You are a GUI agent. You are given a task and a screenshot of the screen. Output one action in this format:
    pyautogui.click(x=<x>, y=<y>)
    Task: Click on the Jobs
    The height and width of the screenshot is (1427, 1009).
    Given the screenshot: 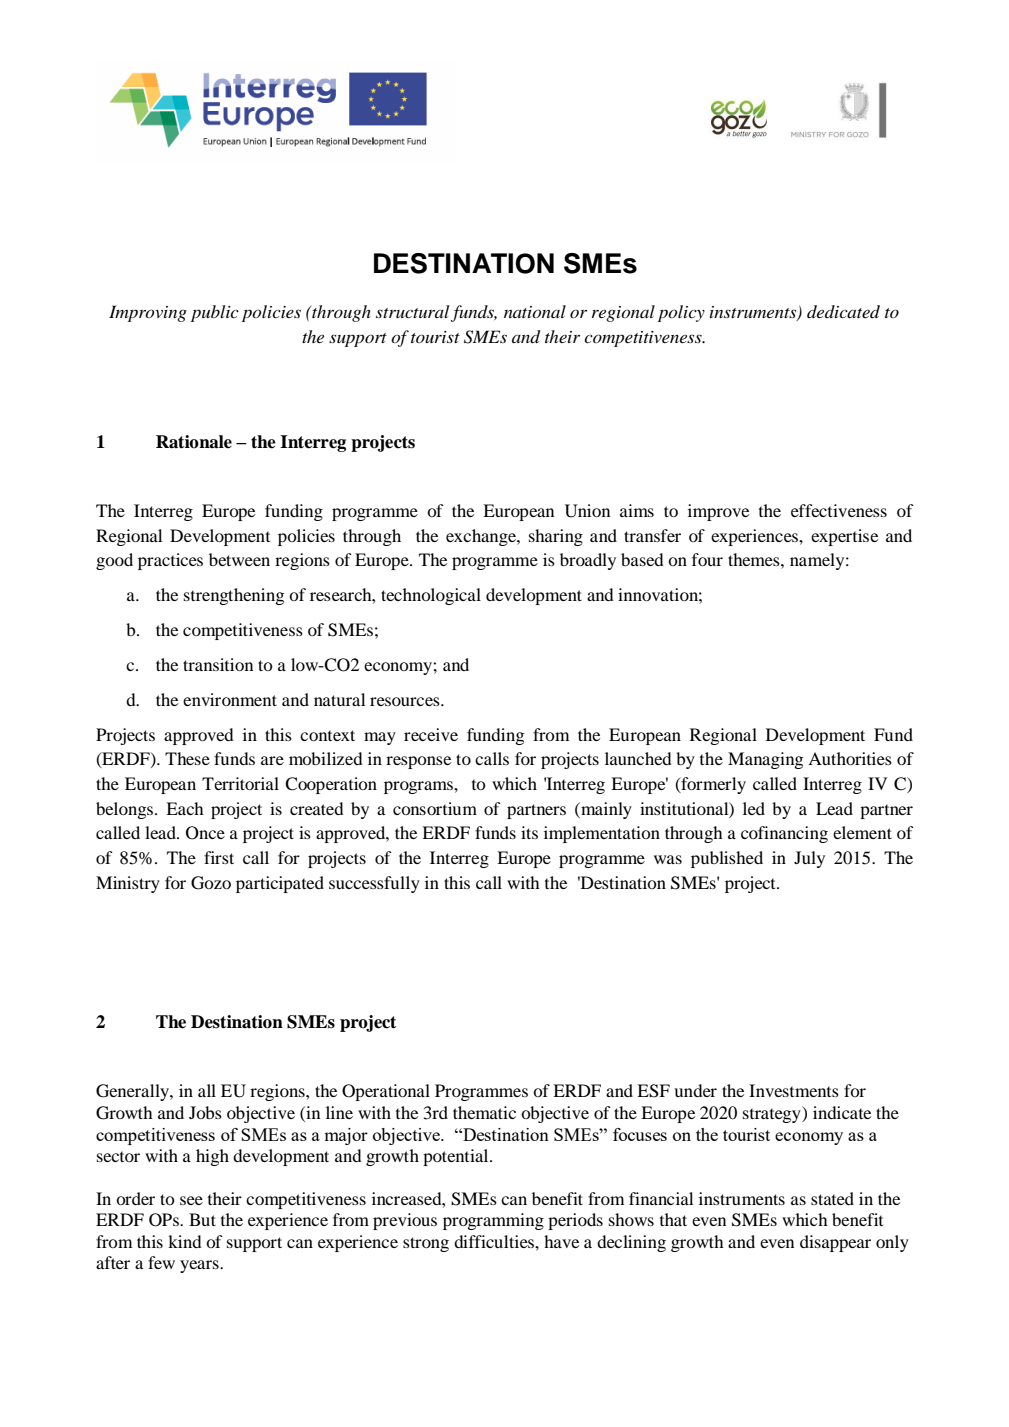 What is the action you would take?
    pyautogui.click(x=205, y=1112)
